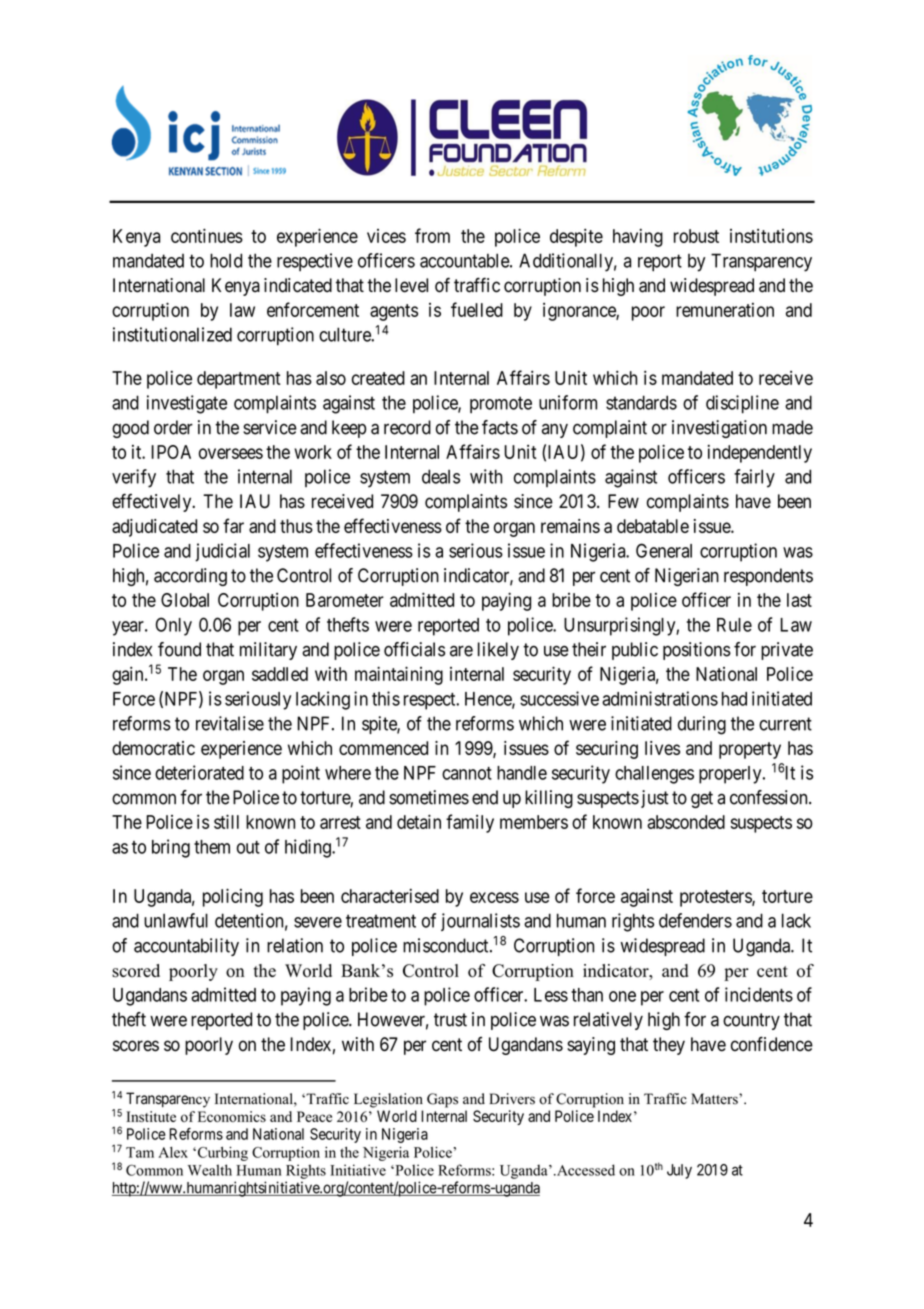 This image has height=1309, width=924. What do you see at coordinates (432, 235) in the image?
I see `from` at bounding box center [432, 235].
